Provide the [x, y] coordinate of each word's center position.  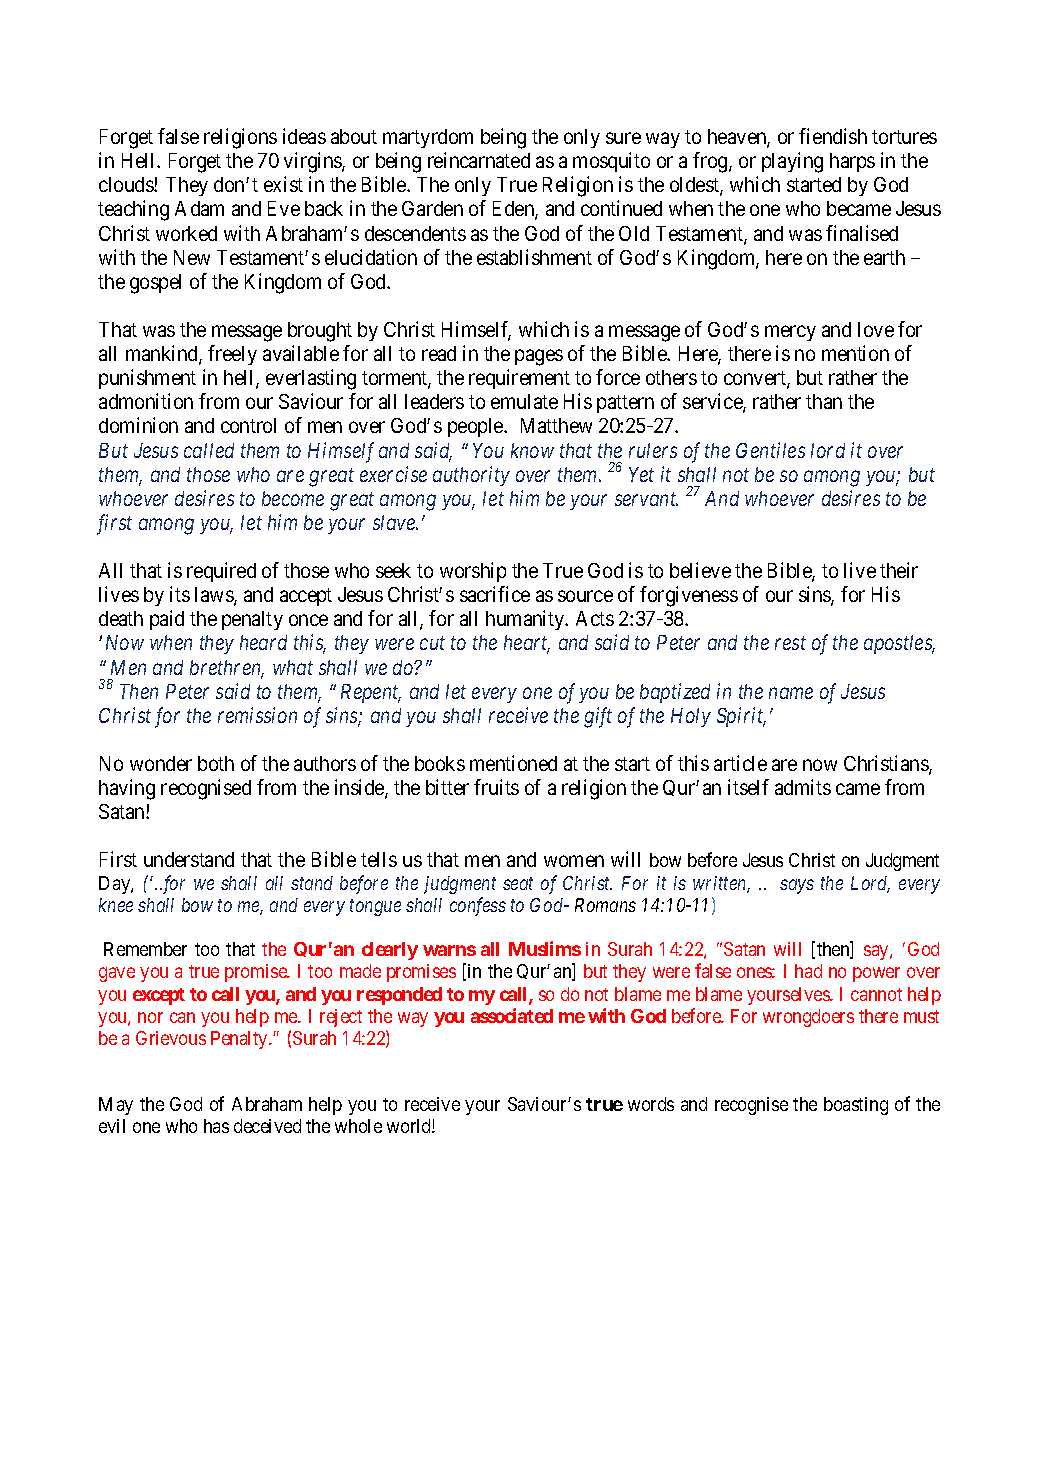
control [248, 425]
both [216, 763]
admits [803, 787]
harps [852, 162]
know [532, 450]
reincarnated [479, 160]
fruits [496, 787]
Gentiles [770, 450]
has [216, 1126]
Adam [199, 208]
